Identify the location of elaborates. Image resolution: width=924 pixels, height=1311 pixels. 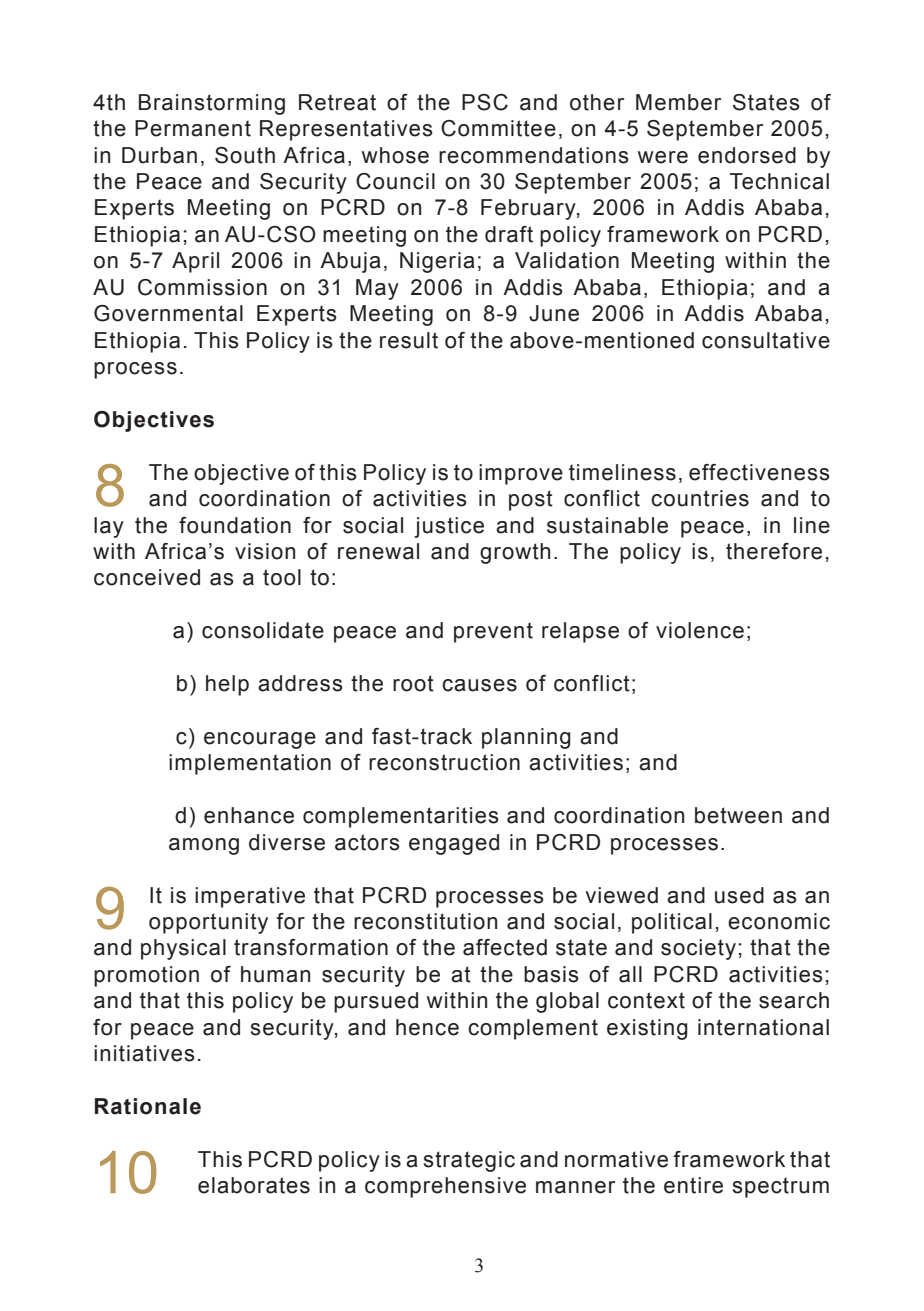
(254, 1185).
